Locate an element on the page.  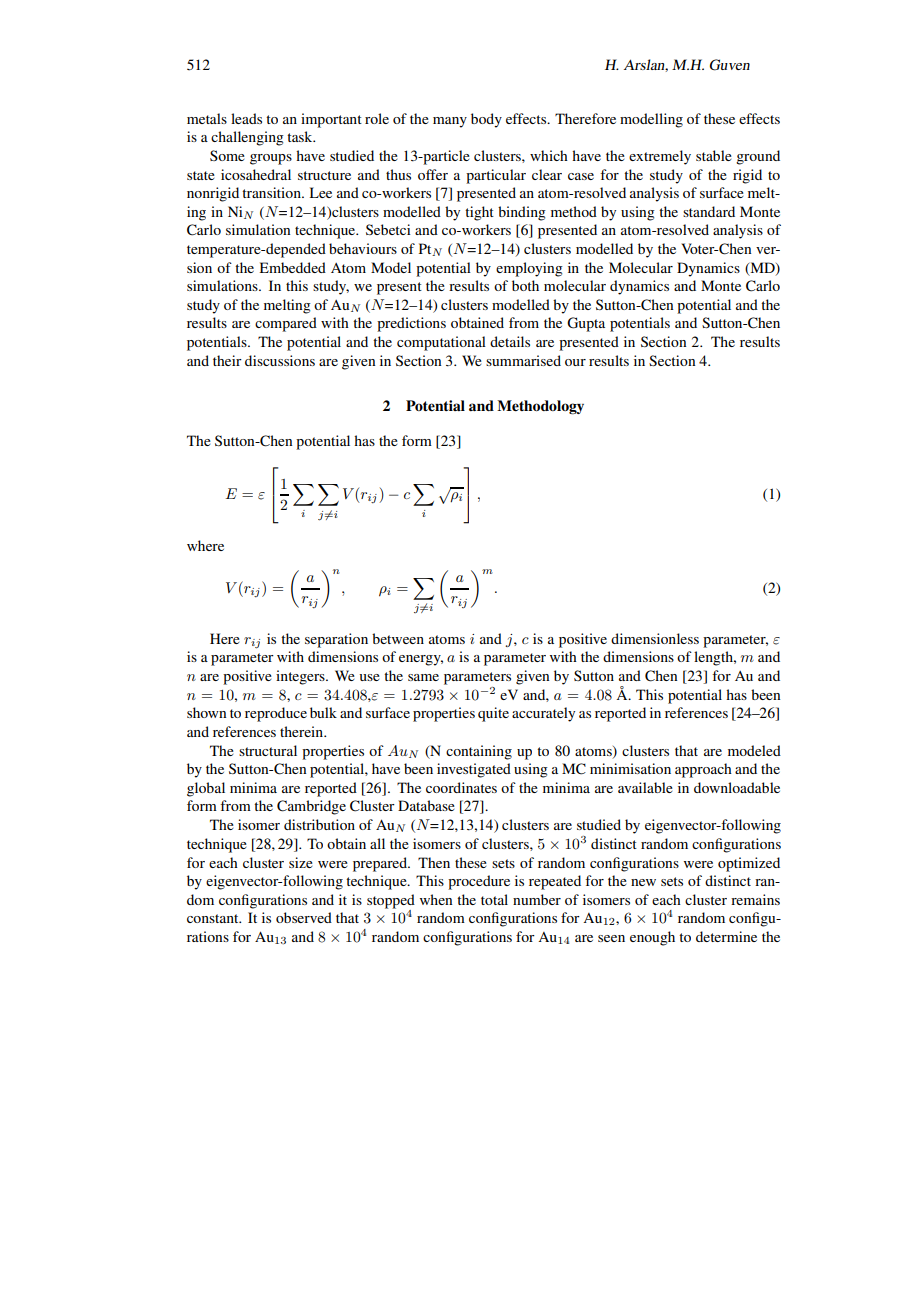
approach is located at coordinates (703, 770).
